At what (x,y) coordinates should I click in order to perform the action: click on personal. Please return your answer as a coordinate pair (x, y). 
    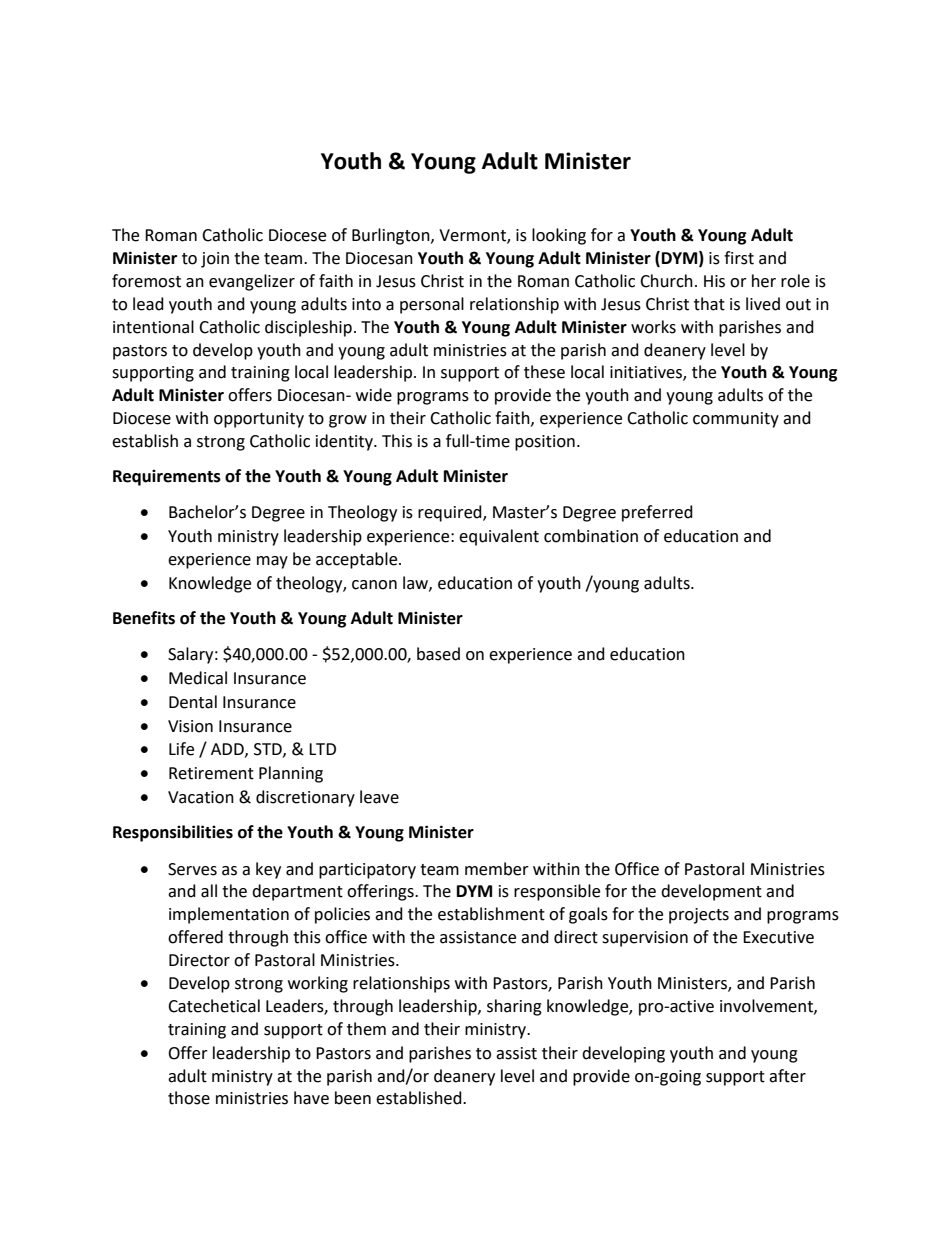
    Looking at the image, I should click on (432, 305).
